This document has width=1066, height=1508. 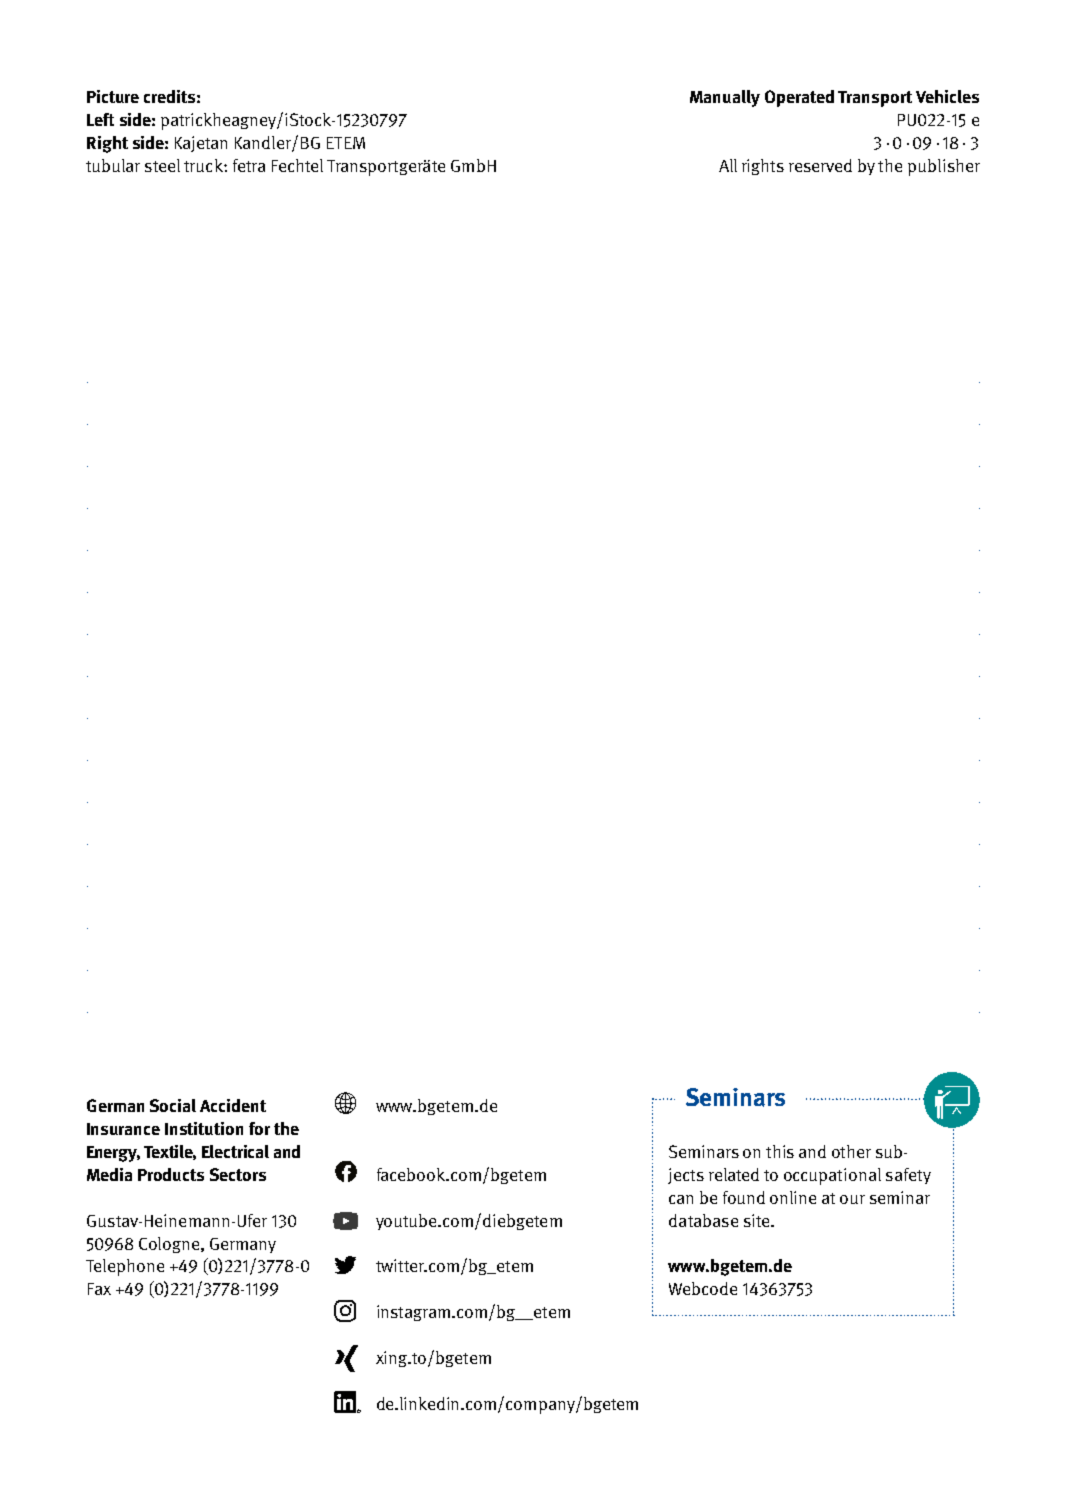 What do you see at coordinates (173, 1105) in the document?
I see `Social` at bounding box center [173, 1105].
